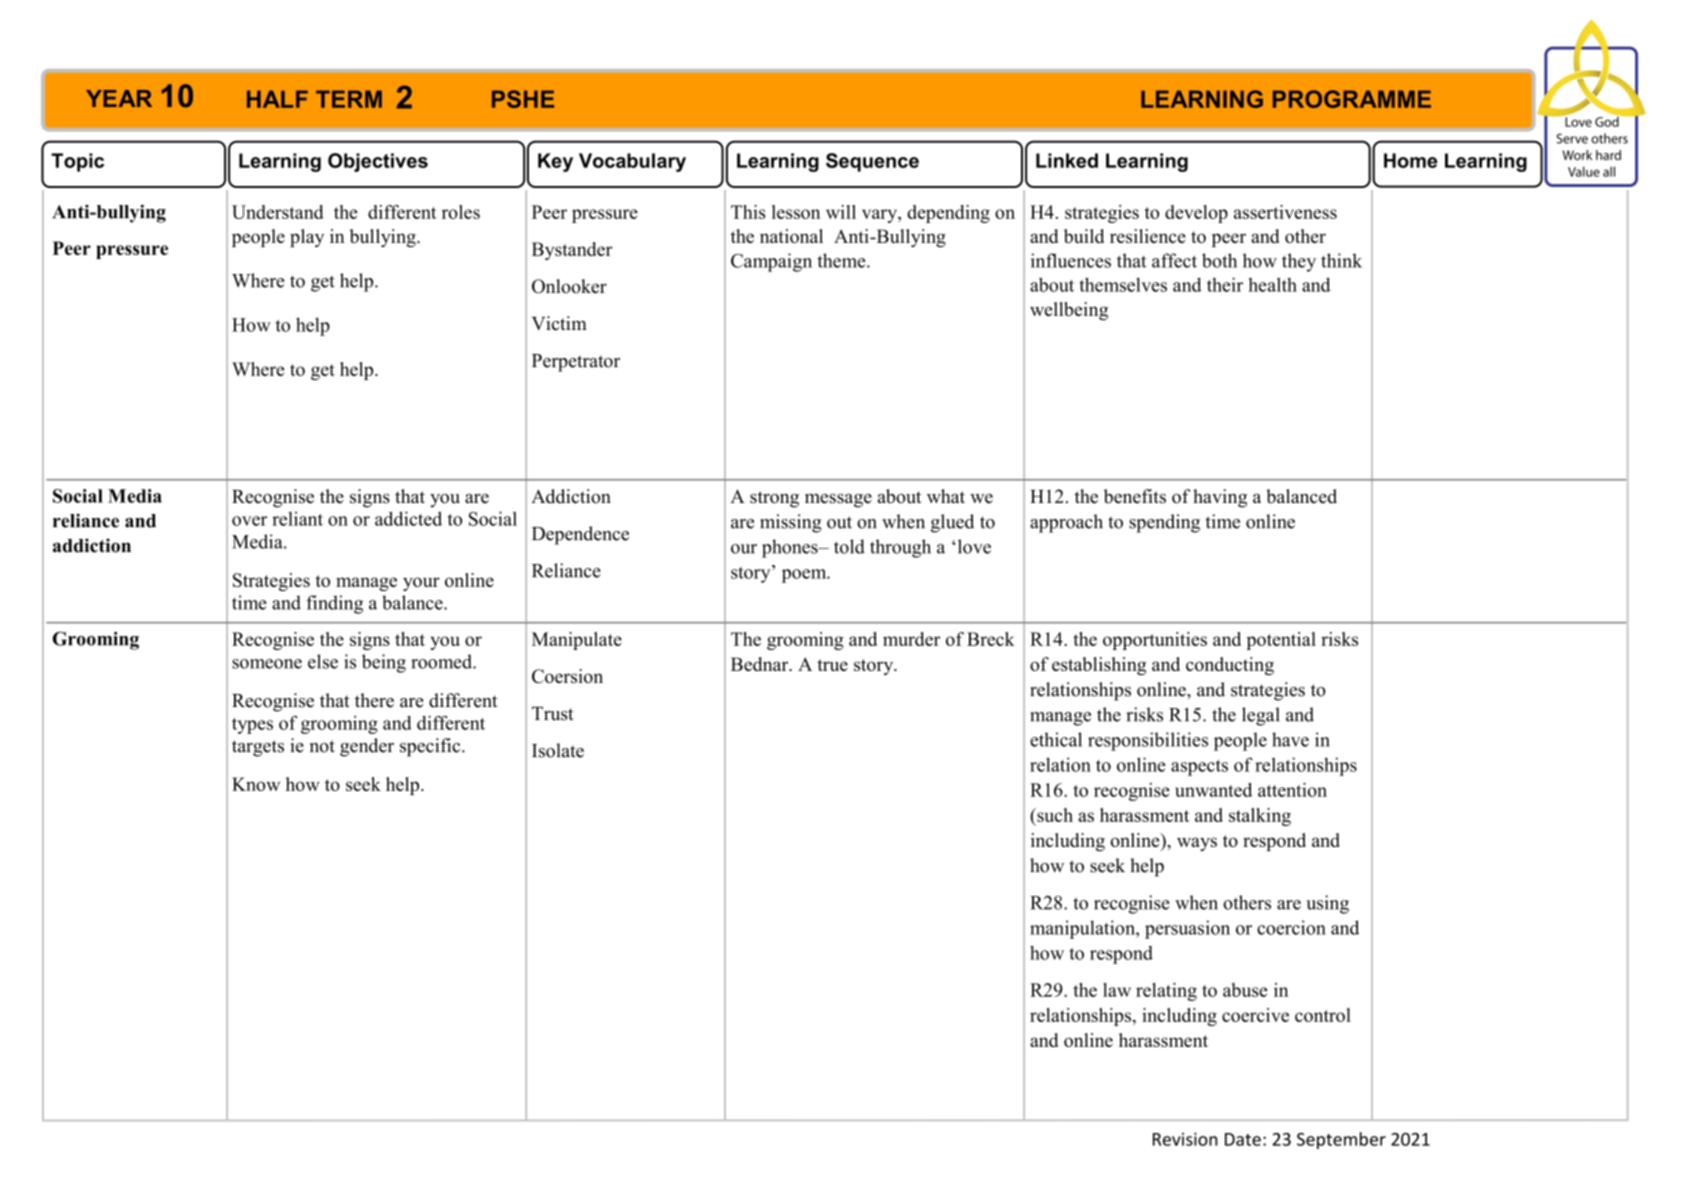  Describe the element at coordinates (761, 664) in the screenshot. I see `Bednar` at that location.
